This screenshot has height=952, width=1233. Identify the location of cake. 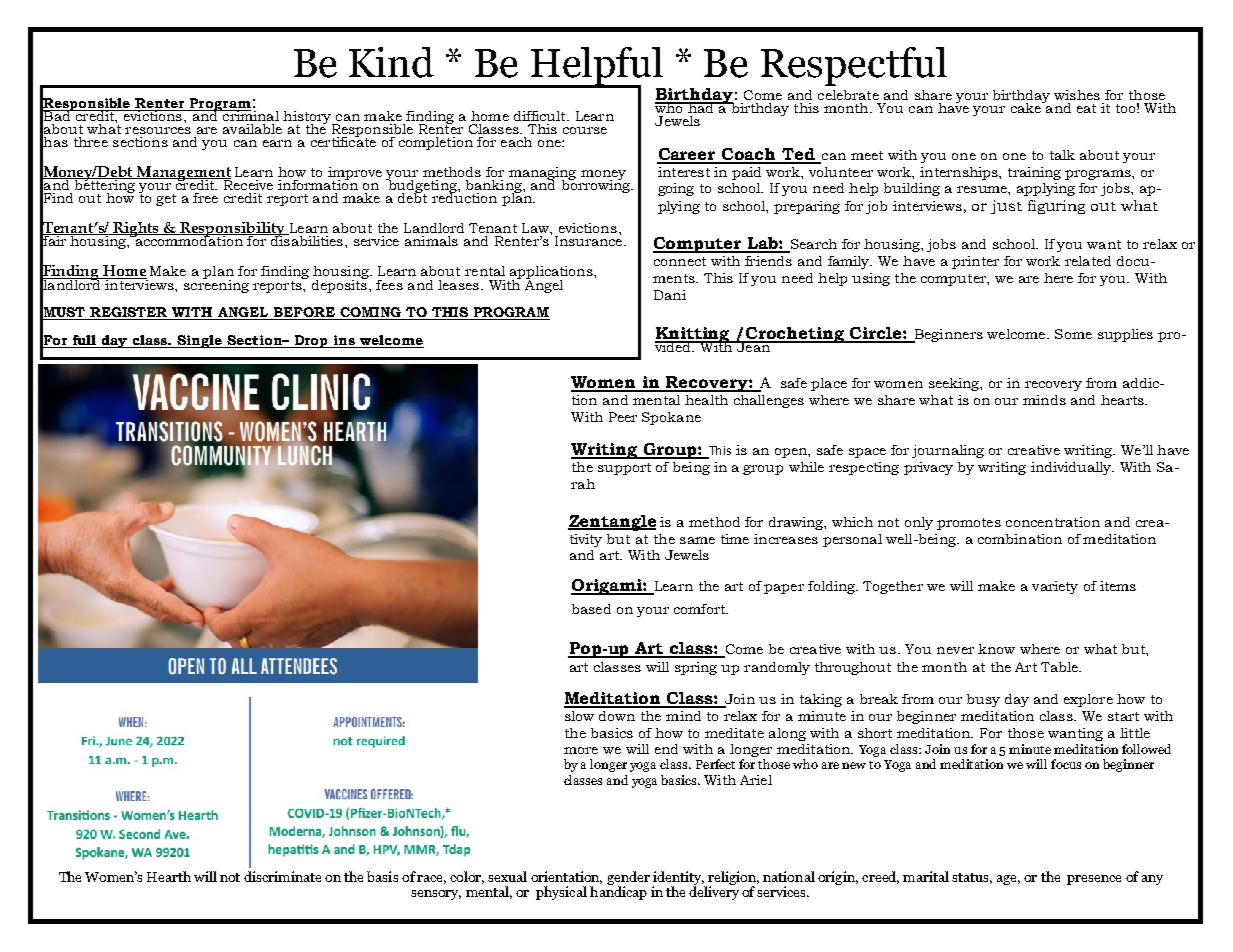
(1027, 107).
